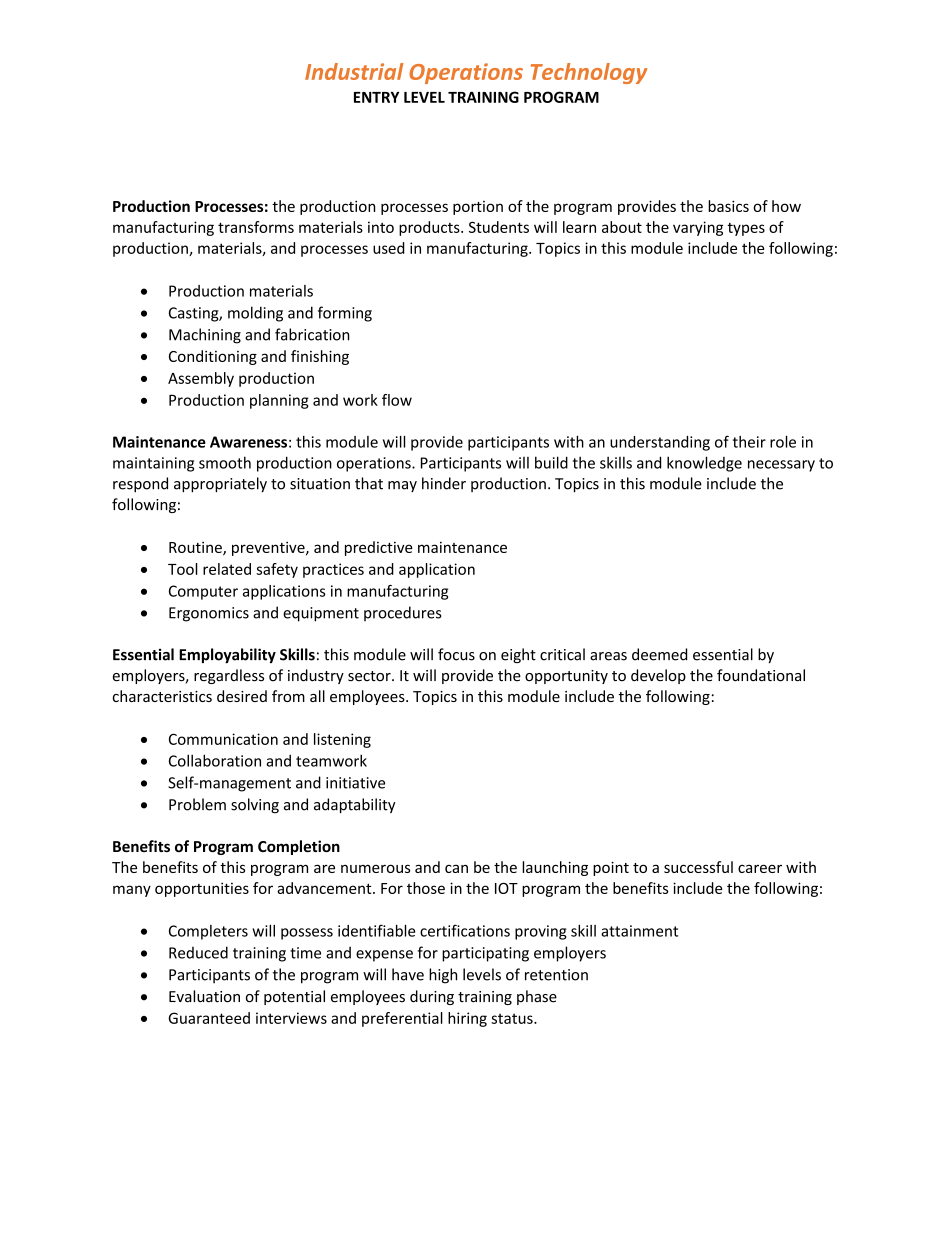 The height and width of the document is (1233, 952). Describe the element at coordinates (376, 97) in the document. I see `ENTRY` at that location.
